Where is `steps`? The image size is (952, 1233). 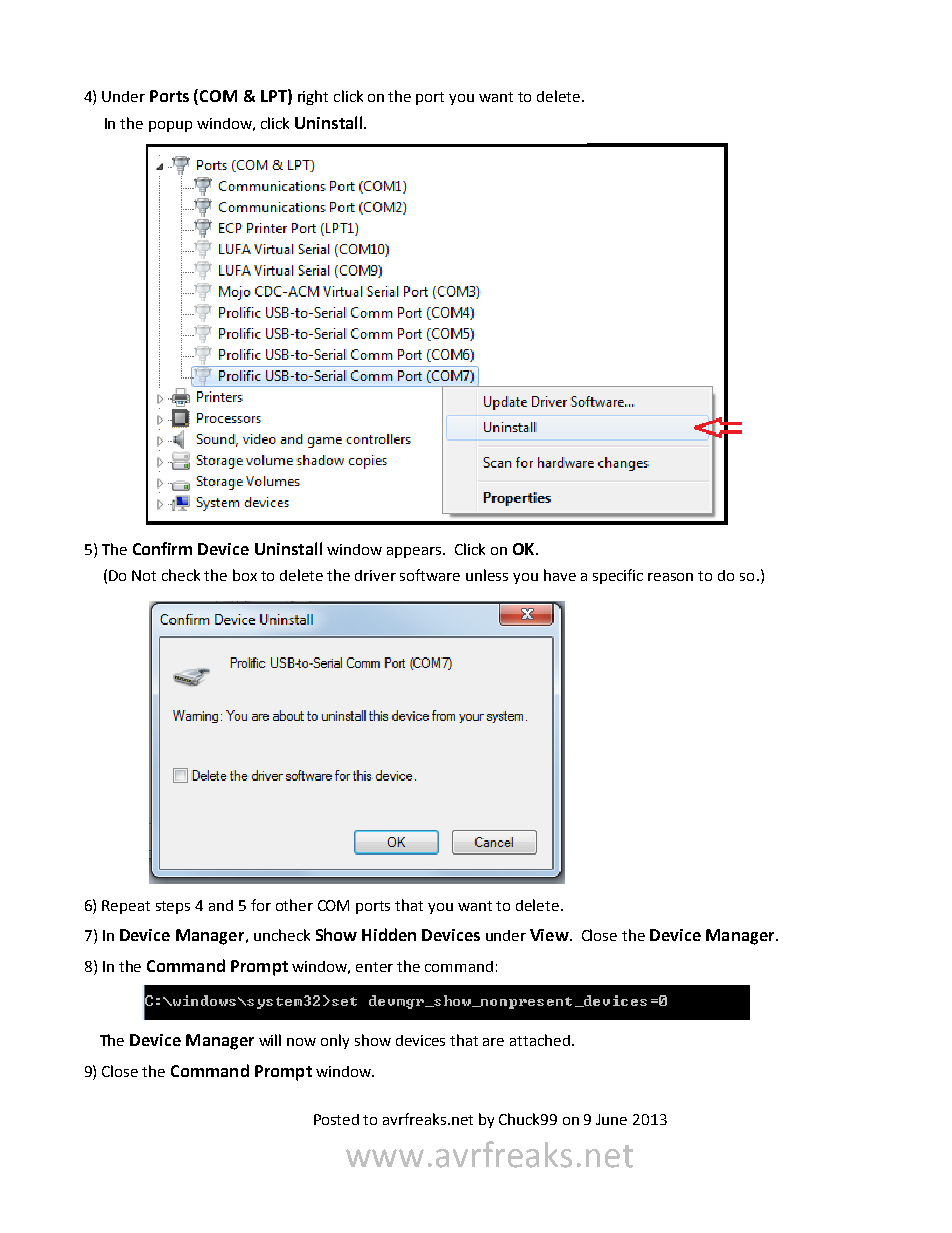 steps is located at coordinates (173, 907).
